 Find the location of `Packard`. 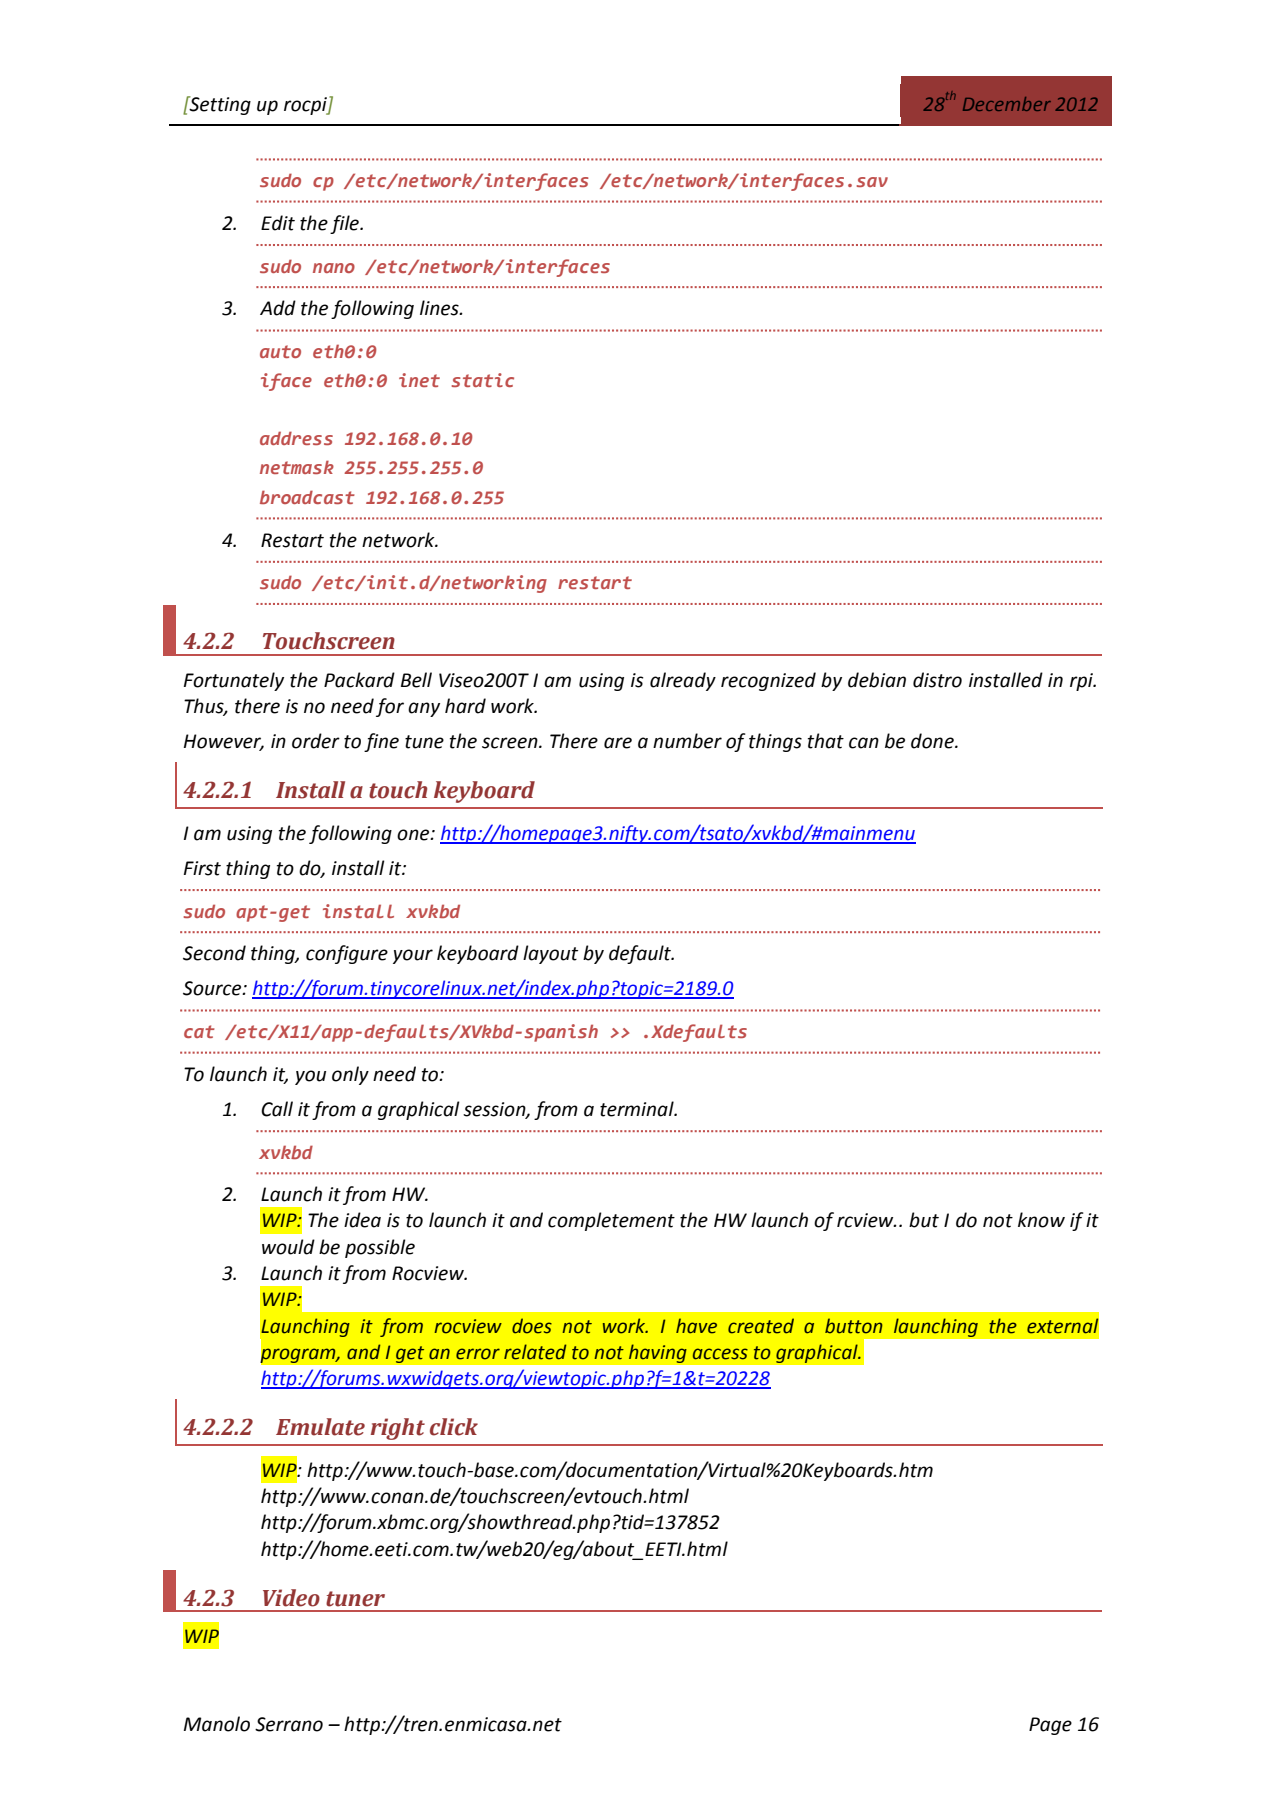

Packard is located at coordinates (359, 680).
